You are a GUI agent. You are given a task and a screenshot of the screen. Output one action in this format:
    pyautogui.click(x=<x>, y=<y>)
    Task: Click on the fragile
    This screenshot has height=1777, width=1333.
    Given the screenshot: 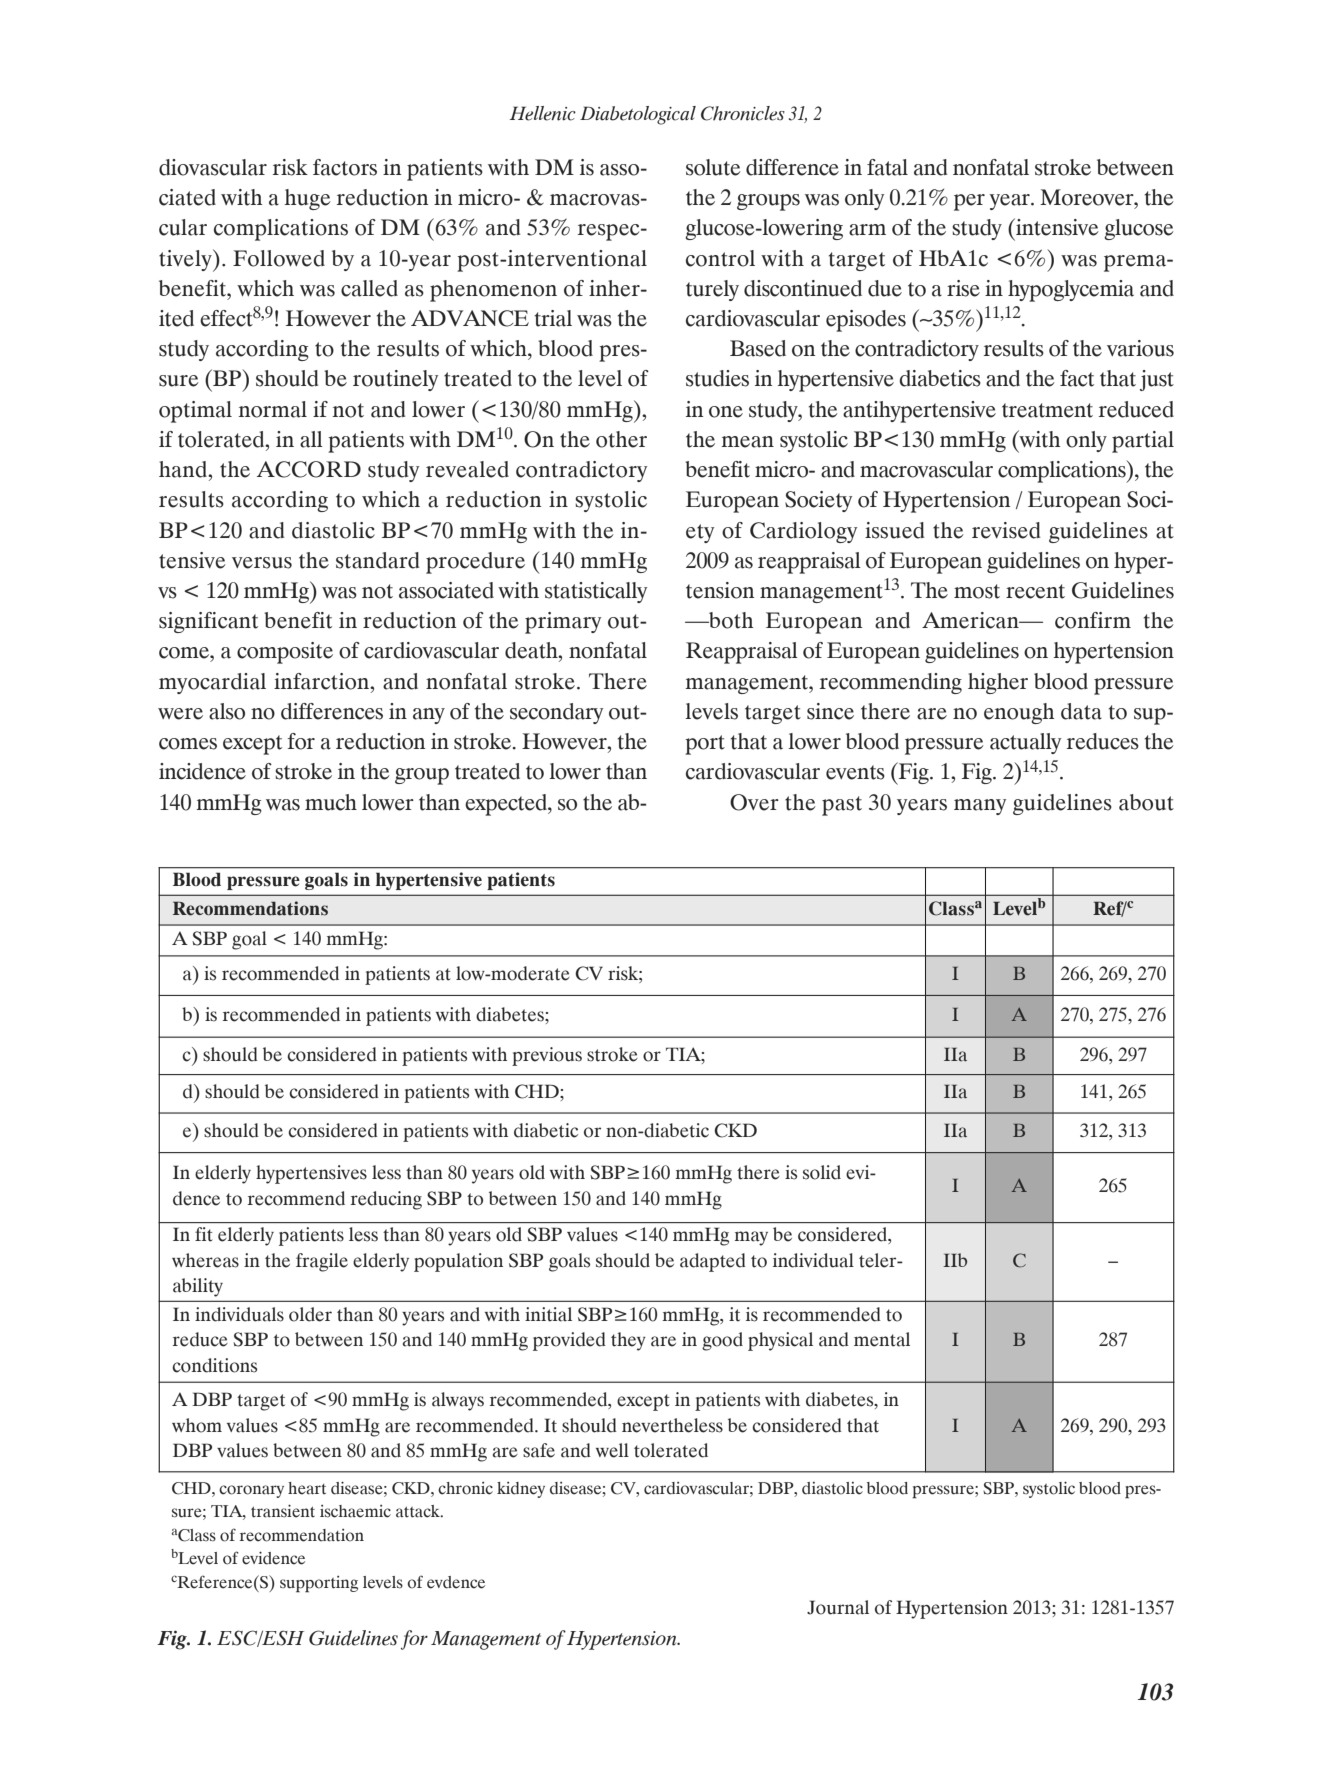 What is the action you would take?
    pyautogui.click(x=322, y=1262)
